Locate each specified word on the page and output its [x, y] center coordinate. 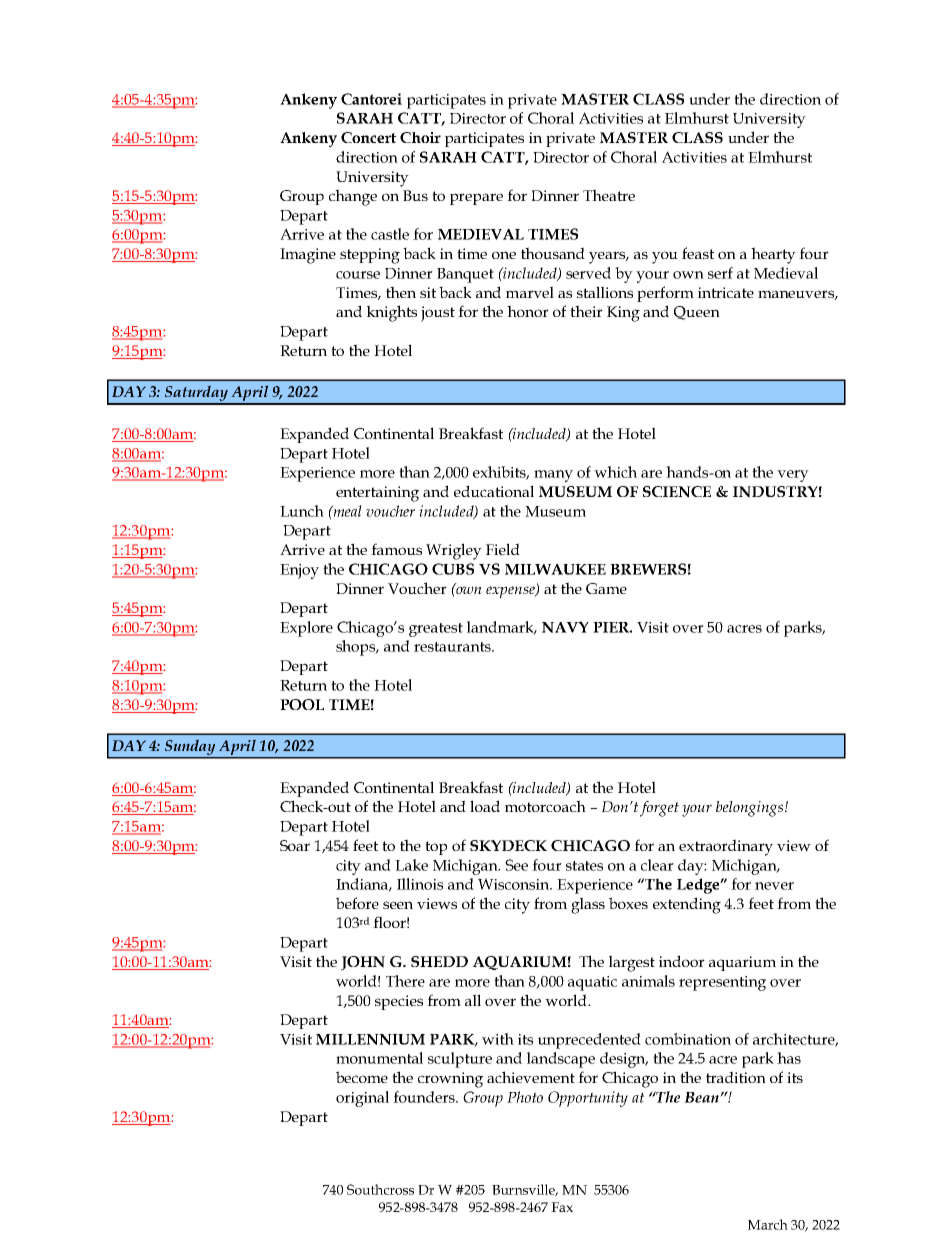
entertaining [377, 494]
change [353, 197]
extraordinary [726, 847]
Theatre [609, 195]
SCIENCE [677, 492]
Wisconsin [515, 884]
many [553, 476]
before [357, 903]
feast [698, 253]
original [362, 1099]
